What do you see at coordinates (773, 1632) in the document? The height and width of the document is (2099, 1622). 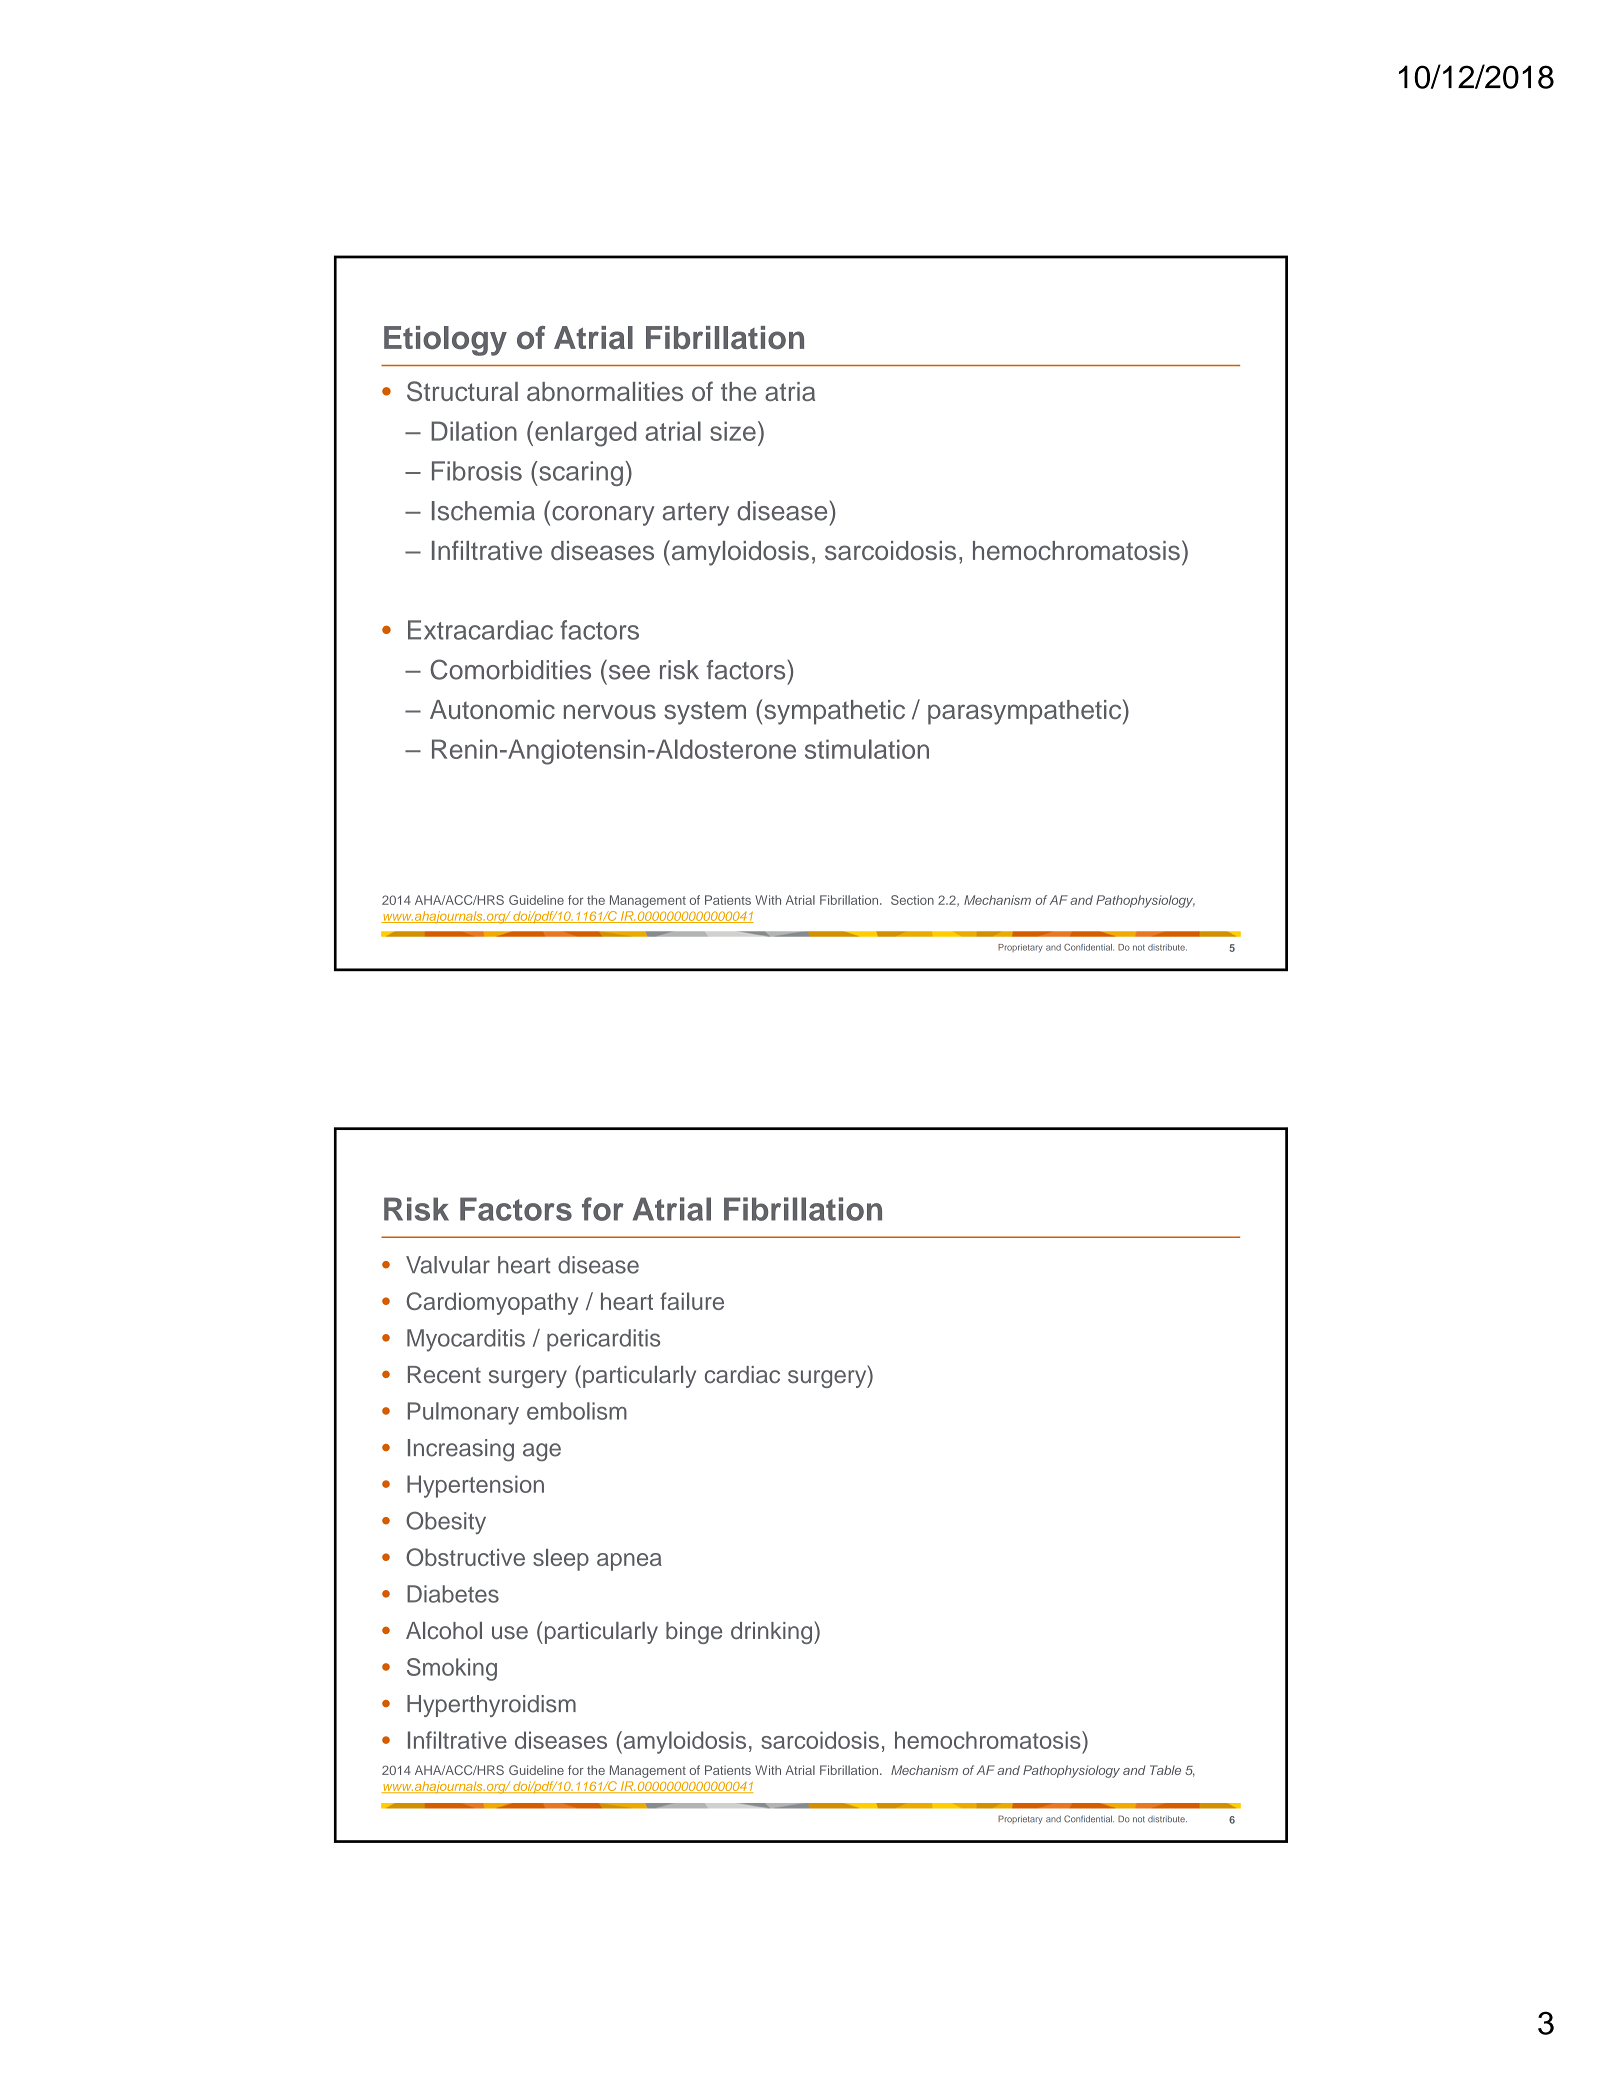 I see `drinking` at bounding box center [773, 1632].
